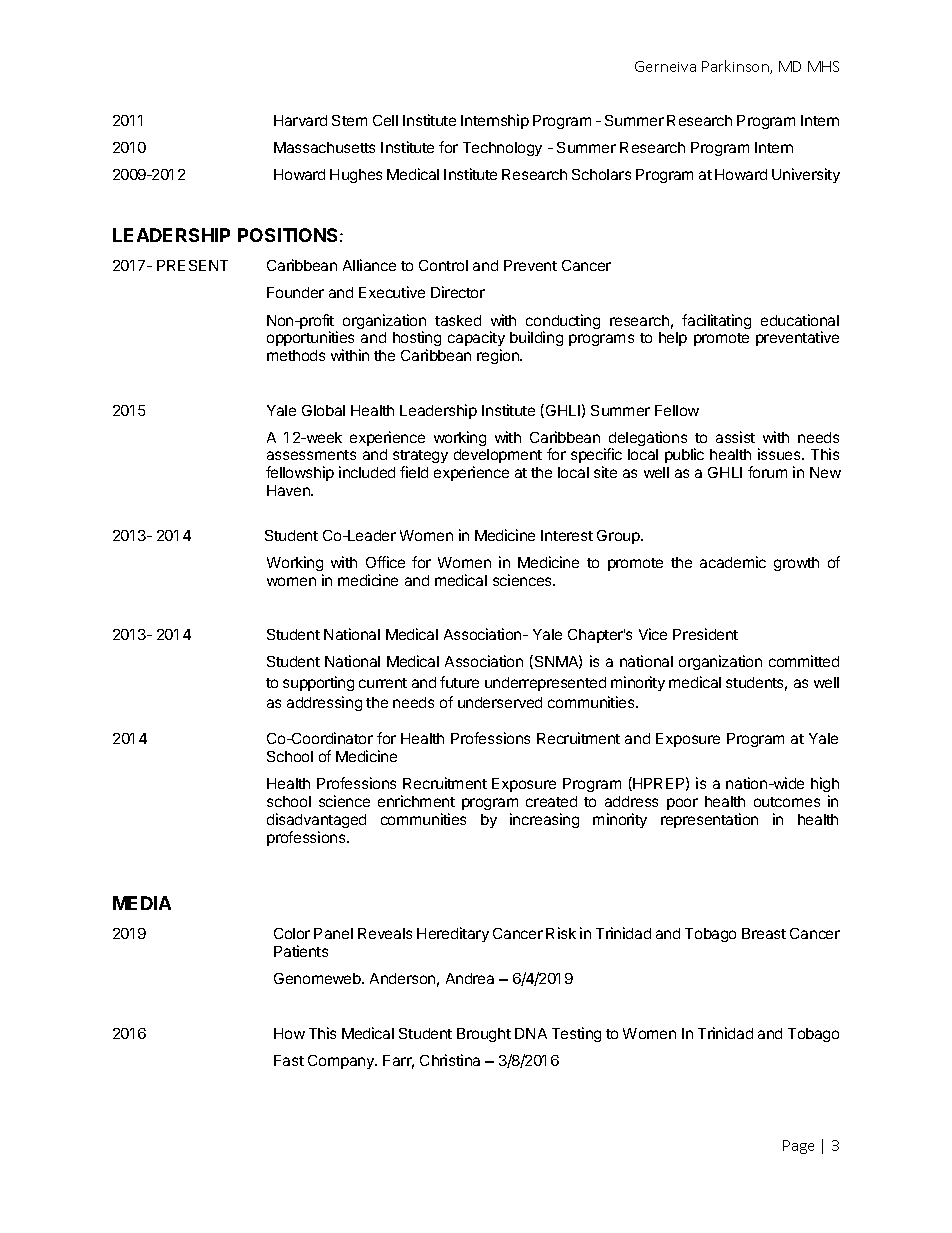 This screenshot has height=1233, width=952. What do you see at coordinates (499, 356) in the screenshot?
I see `region` at bounding box center [499, 356].
